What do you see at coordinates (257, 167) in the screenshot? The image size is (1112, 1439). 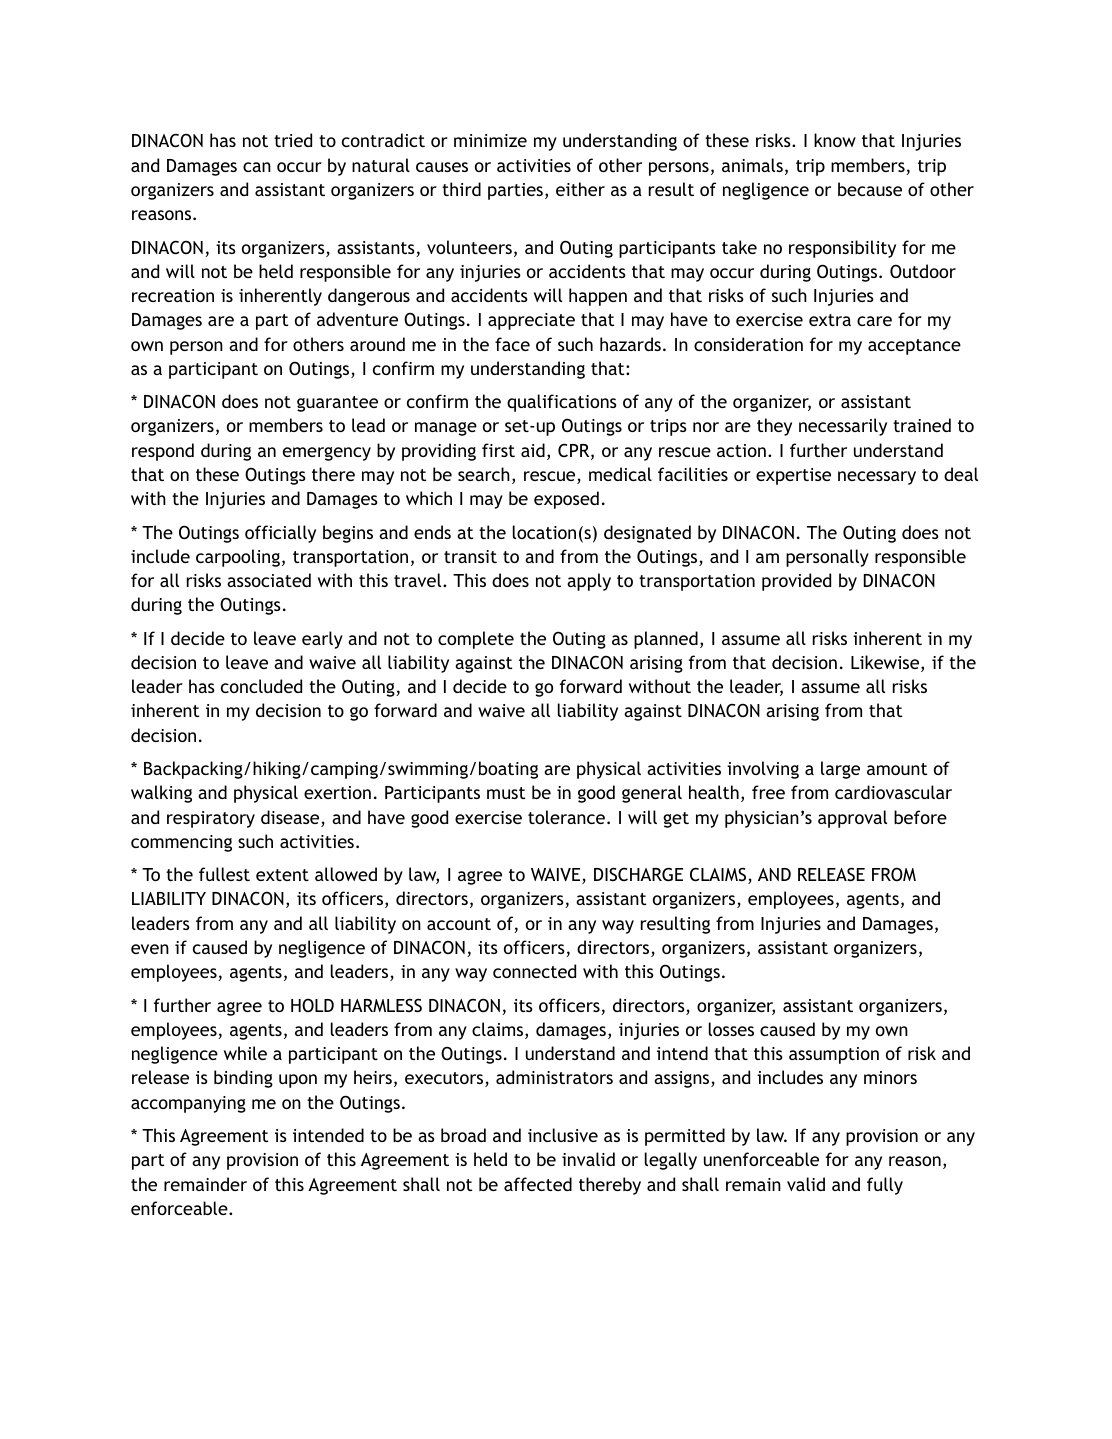 I see `can` at bounding box center [257, 167].
